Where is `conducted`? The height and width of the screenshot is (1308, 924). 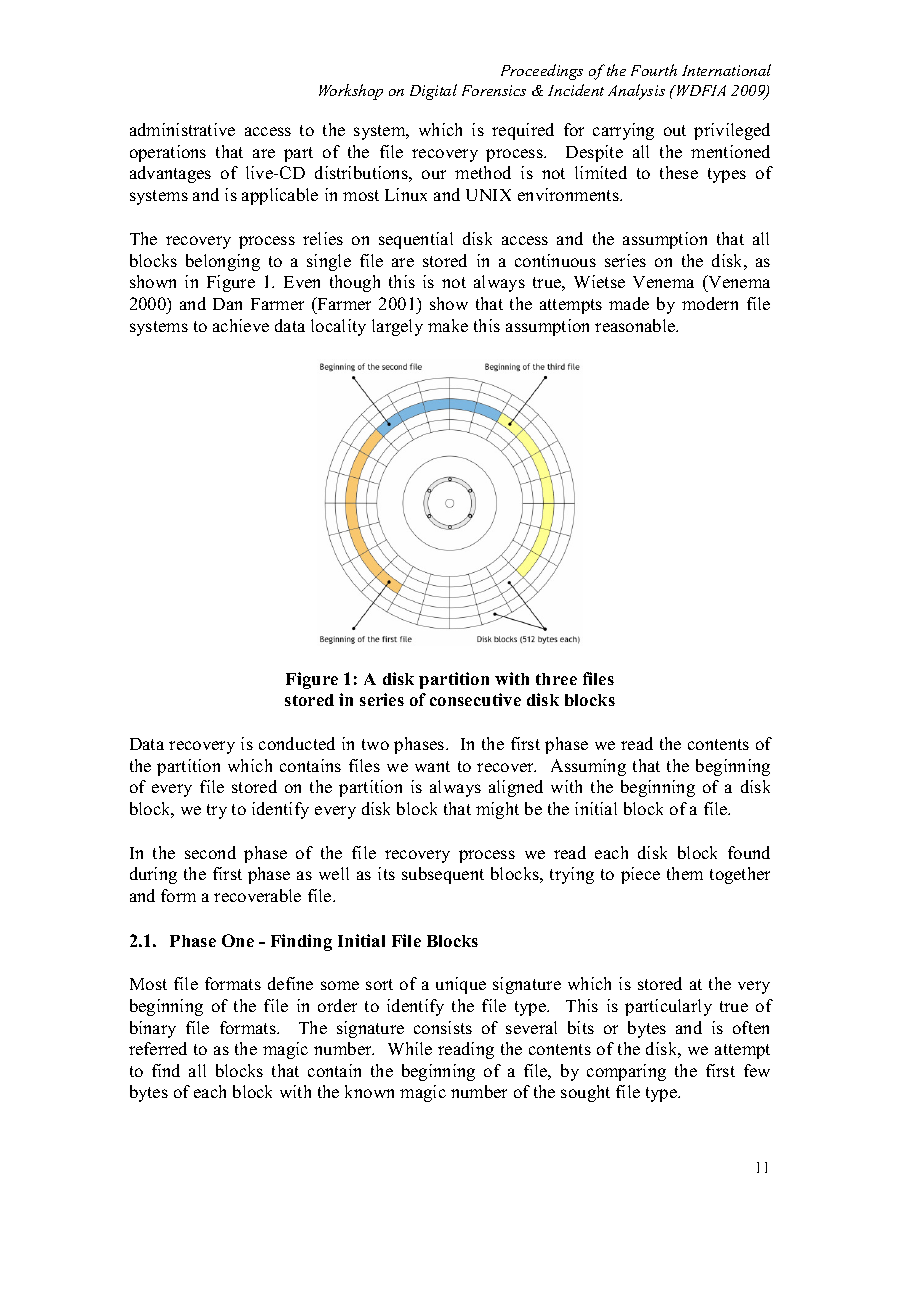 conducted is located at coordinates (297, 743).
